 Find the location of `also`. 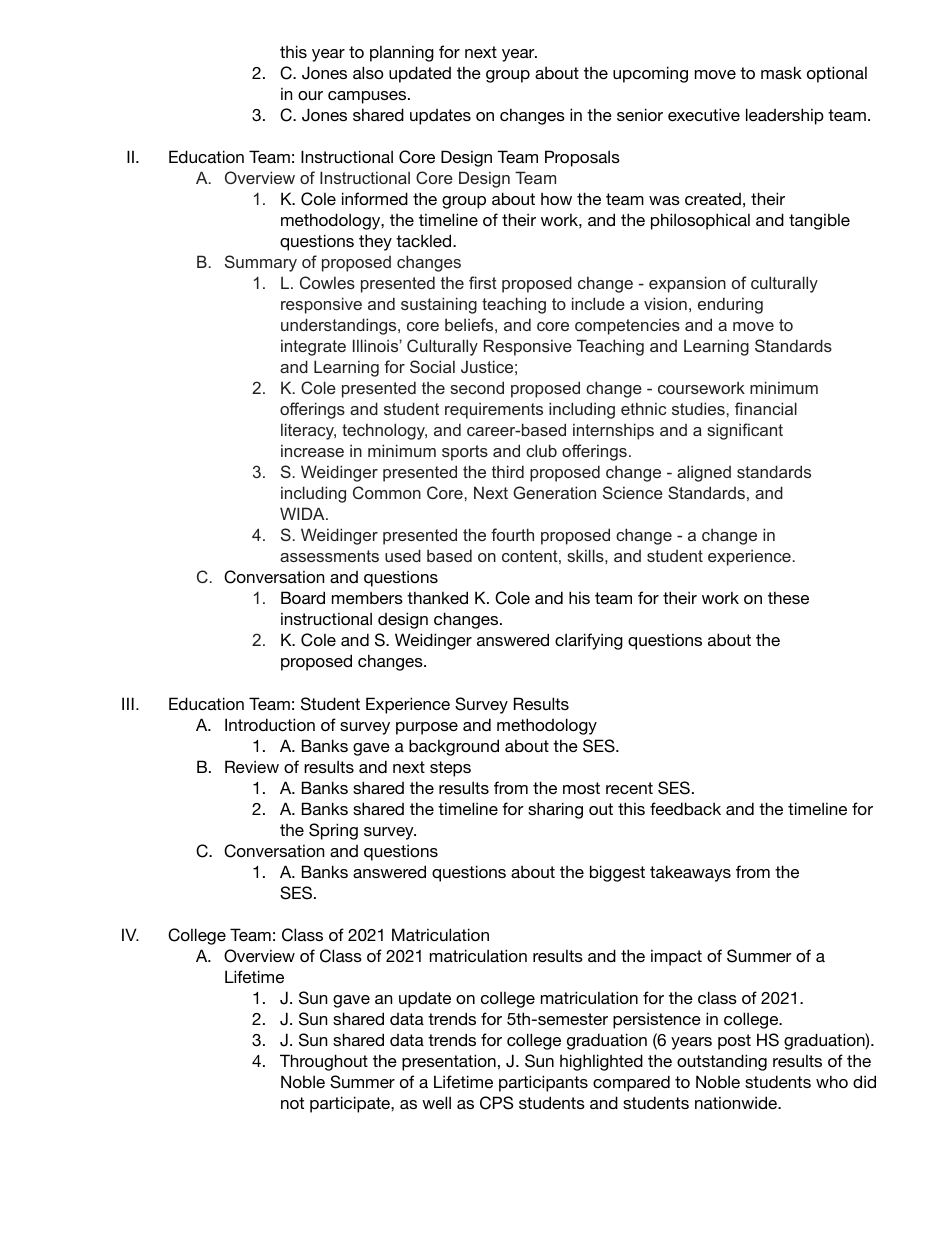

also is located at coordinates (368, 72).
